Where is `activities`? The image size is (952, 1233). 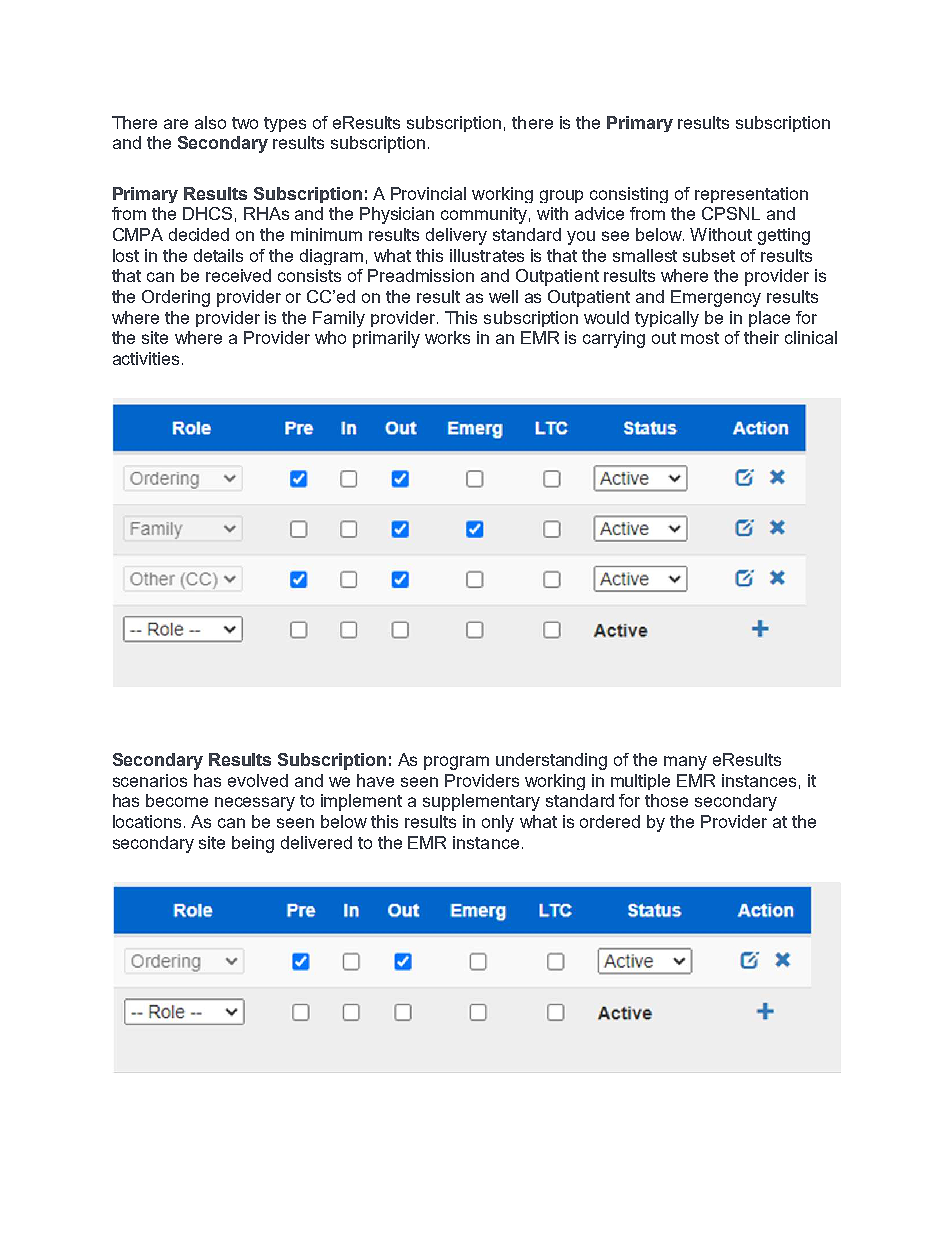
activities is located at coordinates (146, 358).
